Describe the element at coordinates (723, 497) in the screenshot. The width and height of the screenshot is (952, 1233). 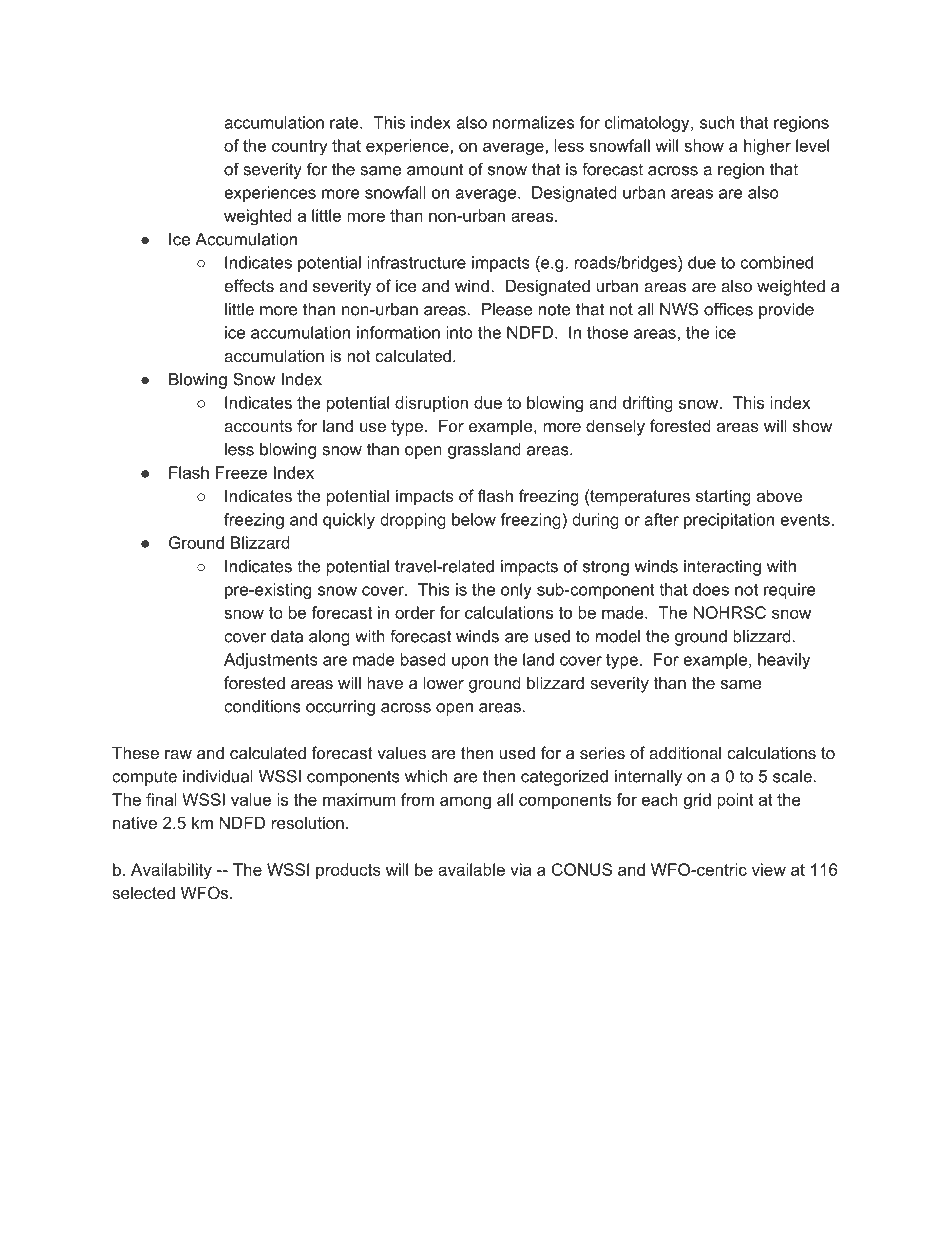
I see `starting` at that location.
